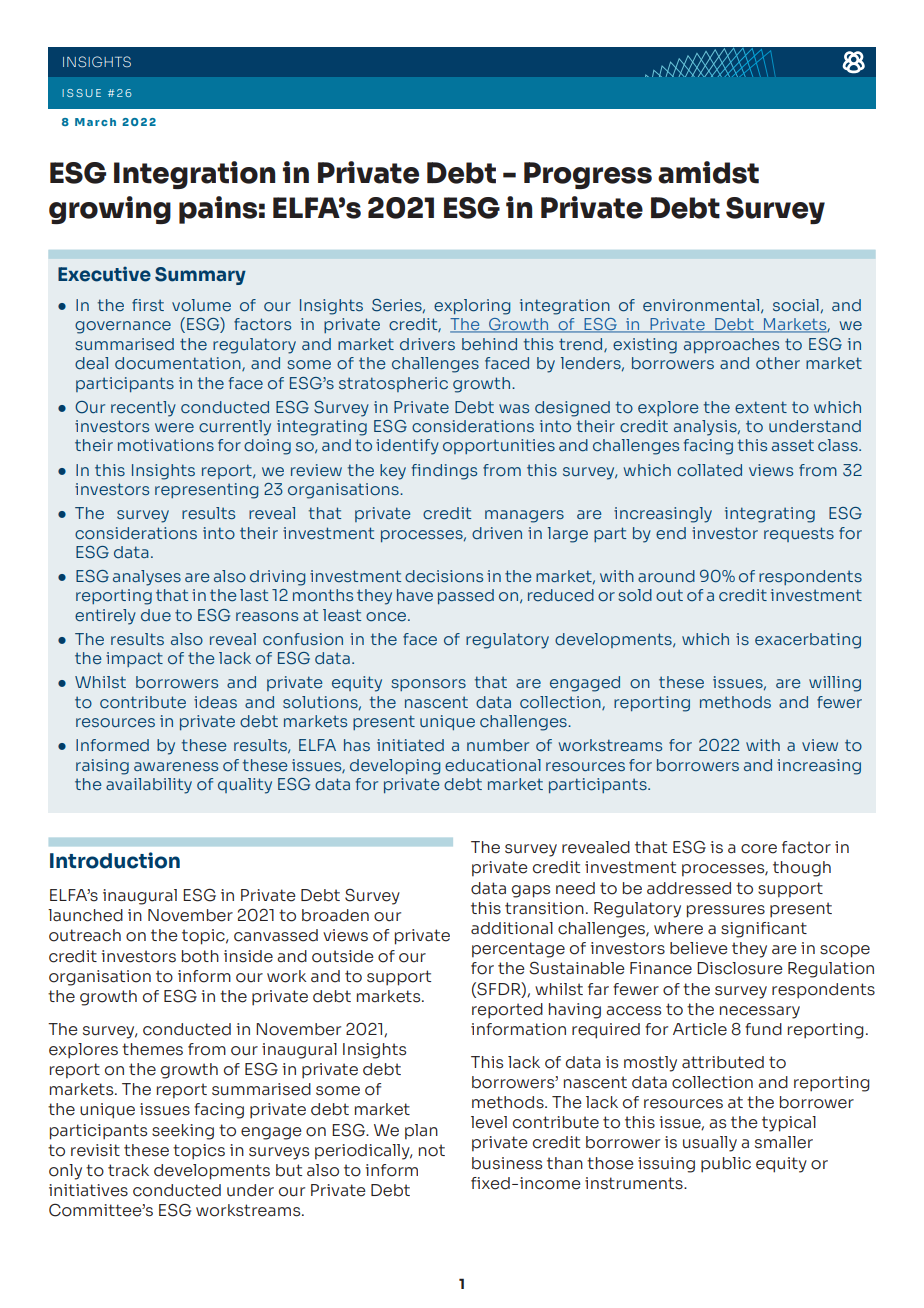 The height and width of the page is (1308, 924). Describe the element at coordinates (726, 1165) in the page. I see `public` at that location.
